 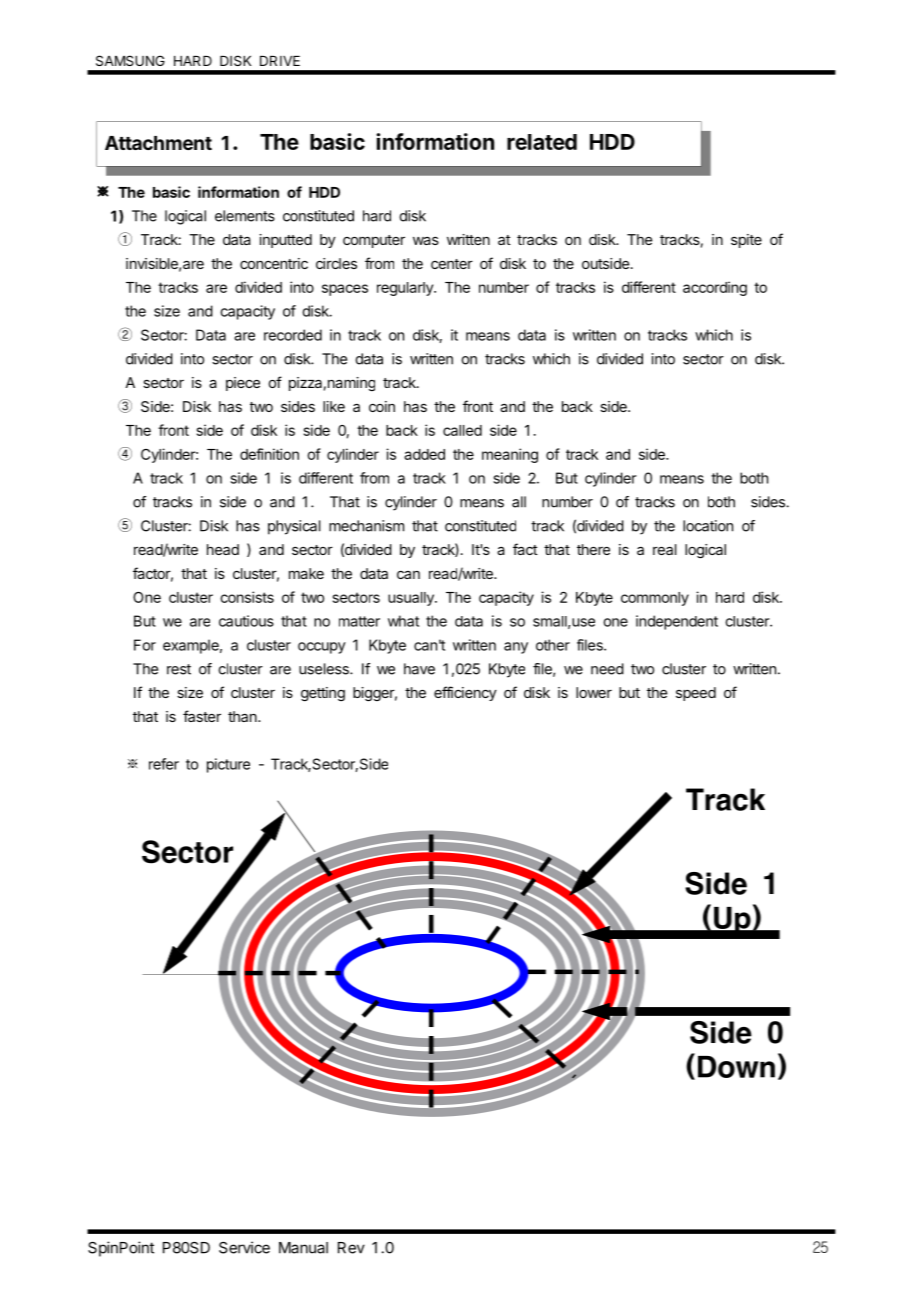 What do you see at coordinates (677, 622) in the screenshot?
I see `independent` at bounding box center [677, 622].
